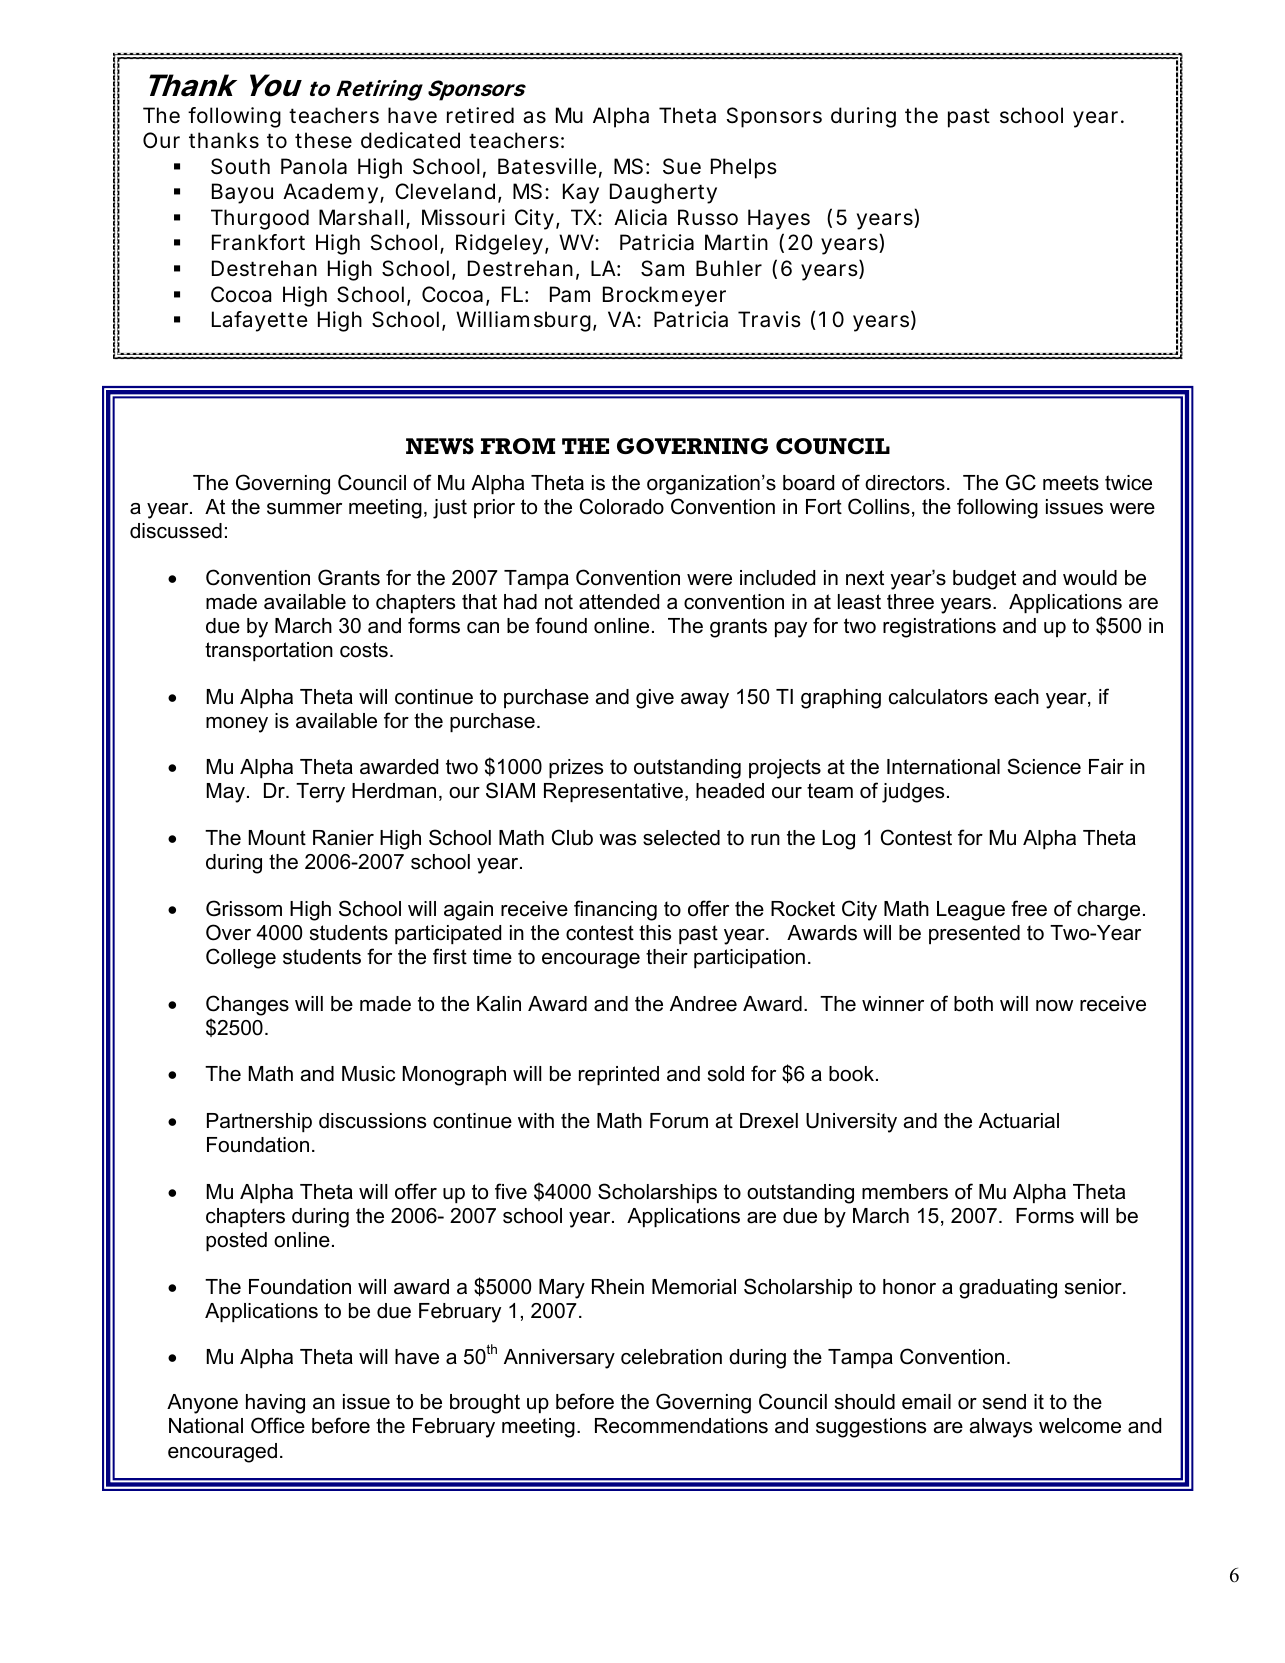 The height and width of the screenshot is (1663, 1285). Describe the element at coordinates (671, 1357) in the screenshot. I see `celebration` at that location.
